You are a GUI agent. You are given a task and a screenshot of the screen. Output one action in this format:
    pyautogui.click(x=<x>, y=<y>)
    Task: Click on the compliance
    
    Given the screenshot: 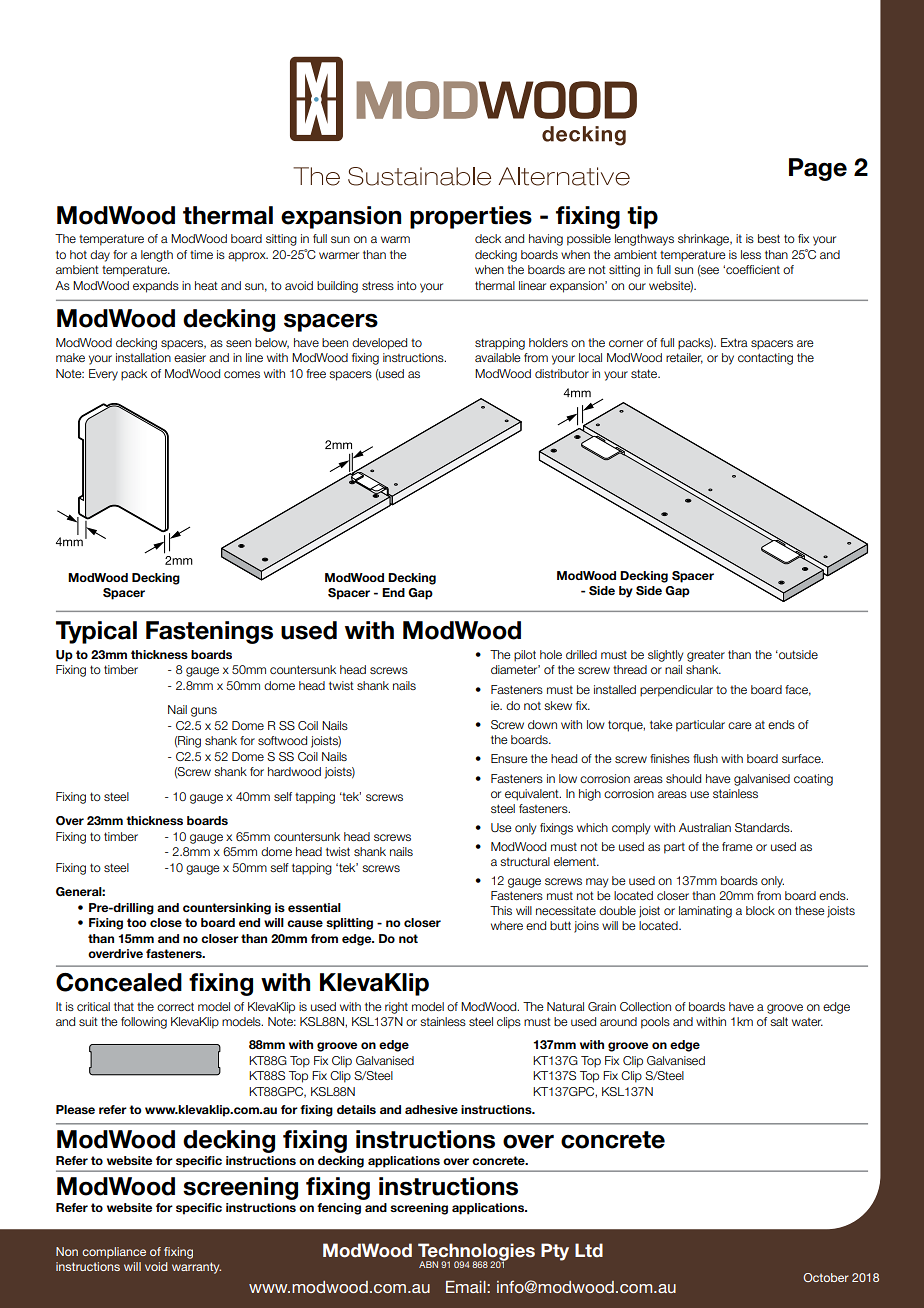 What is the action you would take?
    pyautogui.click(x=114, y=1253)
